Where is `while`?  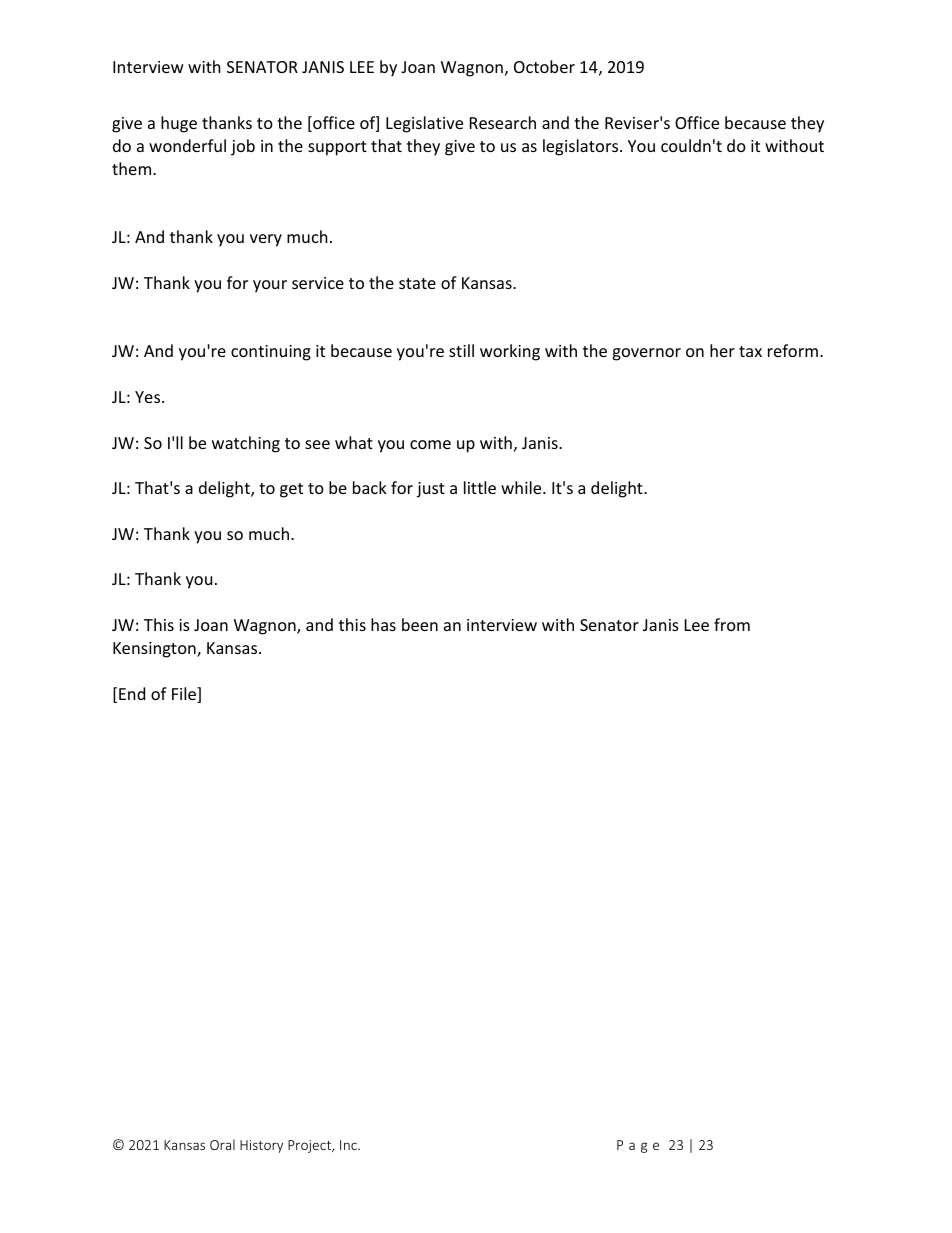
while is located at coordinates (522, 487).
